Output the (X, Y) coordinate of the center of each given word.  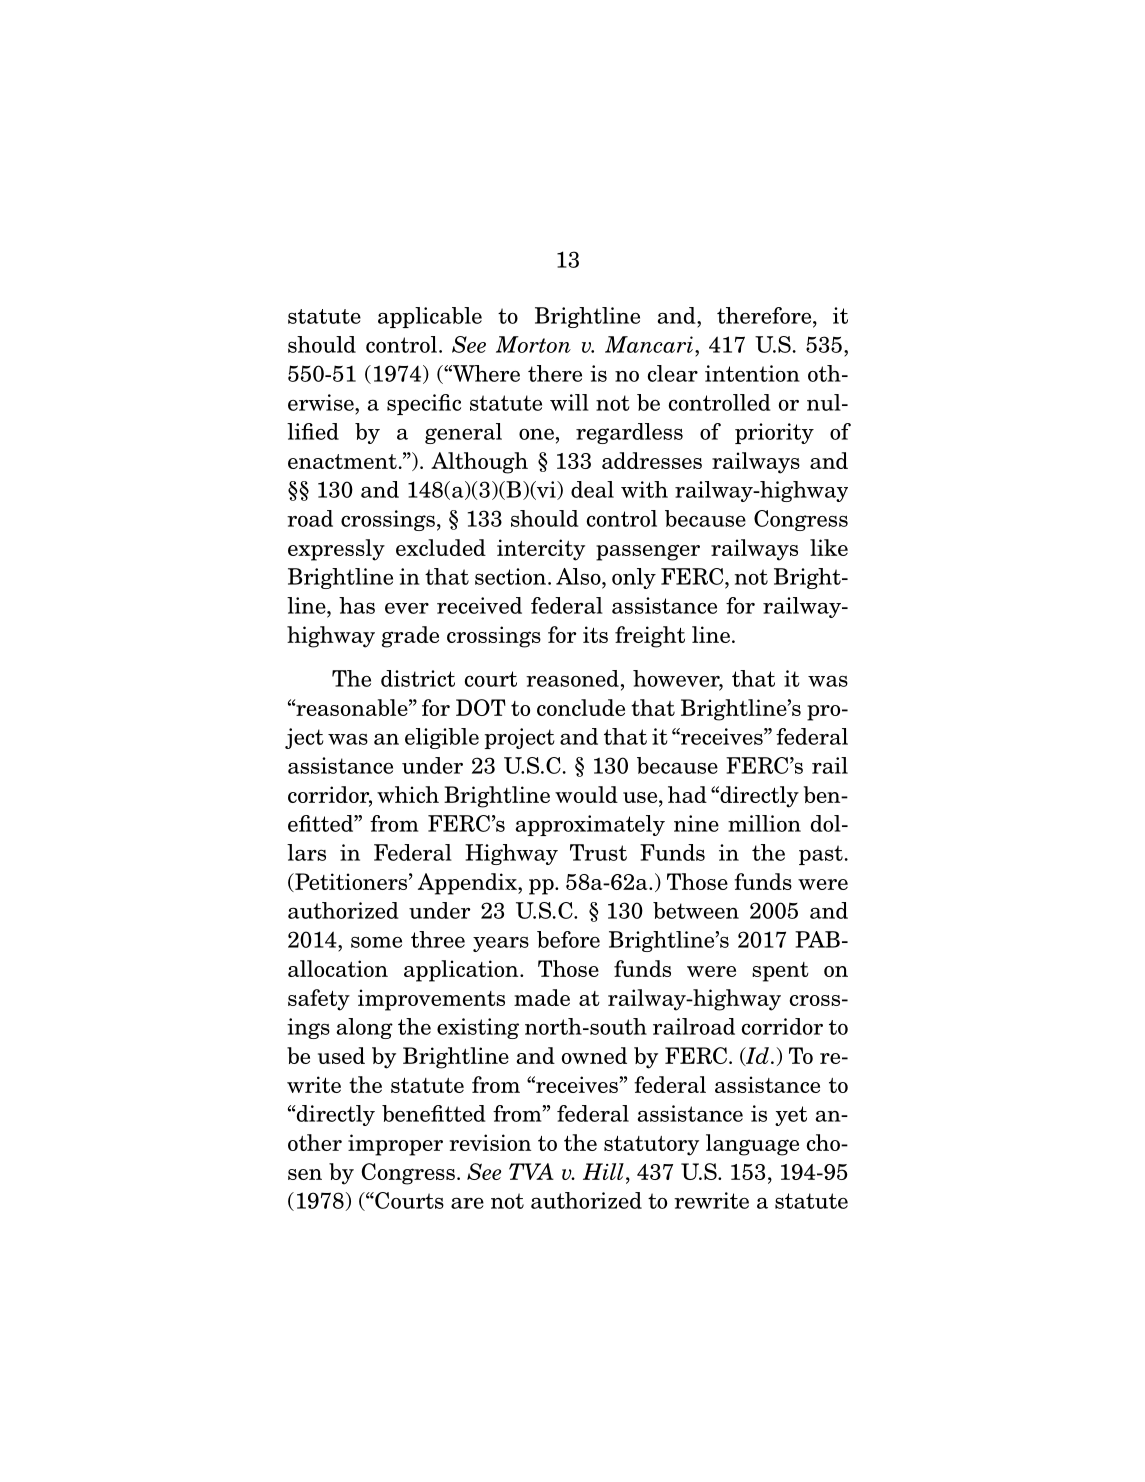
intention (752, 373)
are (467, 1203)
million (764, 823)
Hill (603, 1171)
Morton (533, 344)
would (586, 794)
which (408, 794)
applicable (430, 317)
